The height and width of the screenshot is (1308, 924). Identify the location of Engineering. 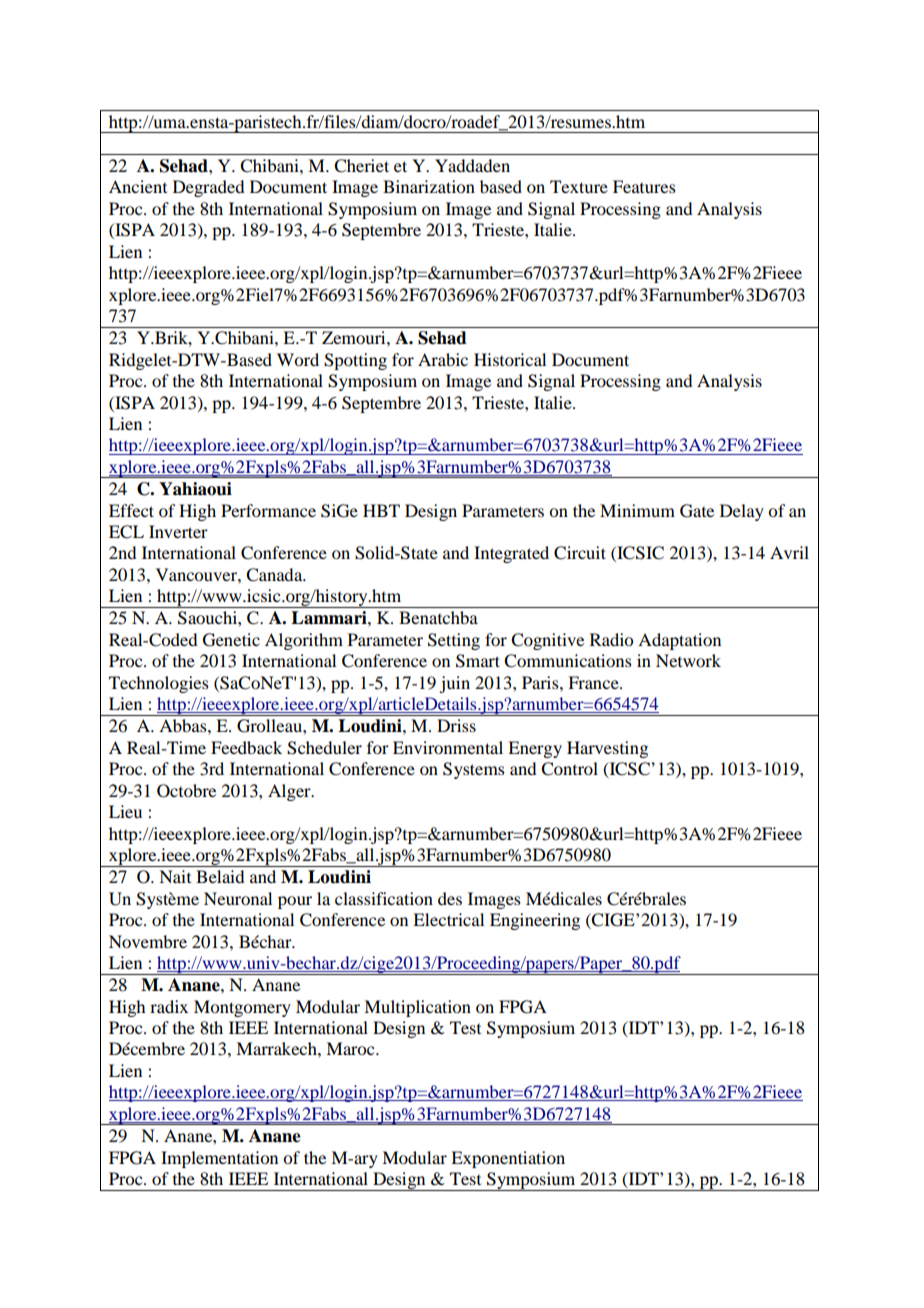
(535, 921).
